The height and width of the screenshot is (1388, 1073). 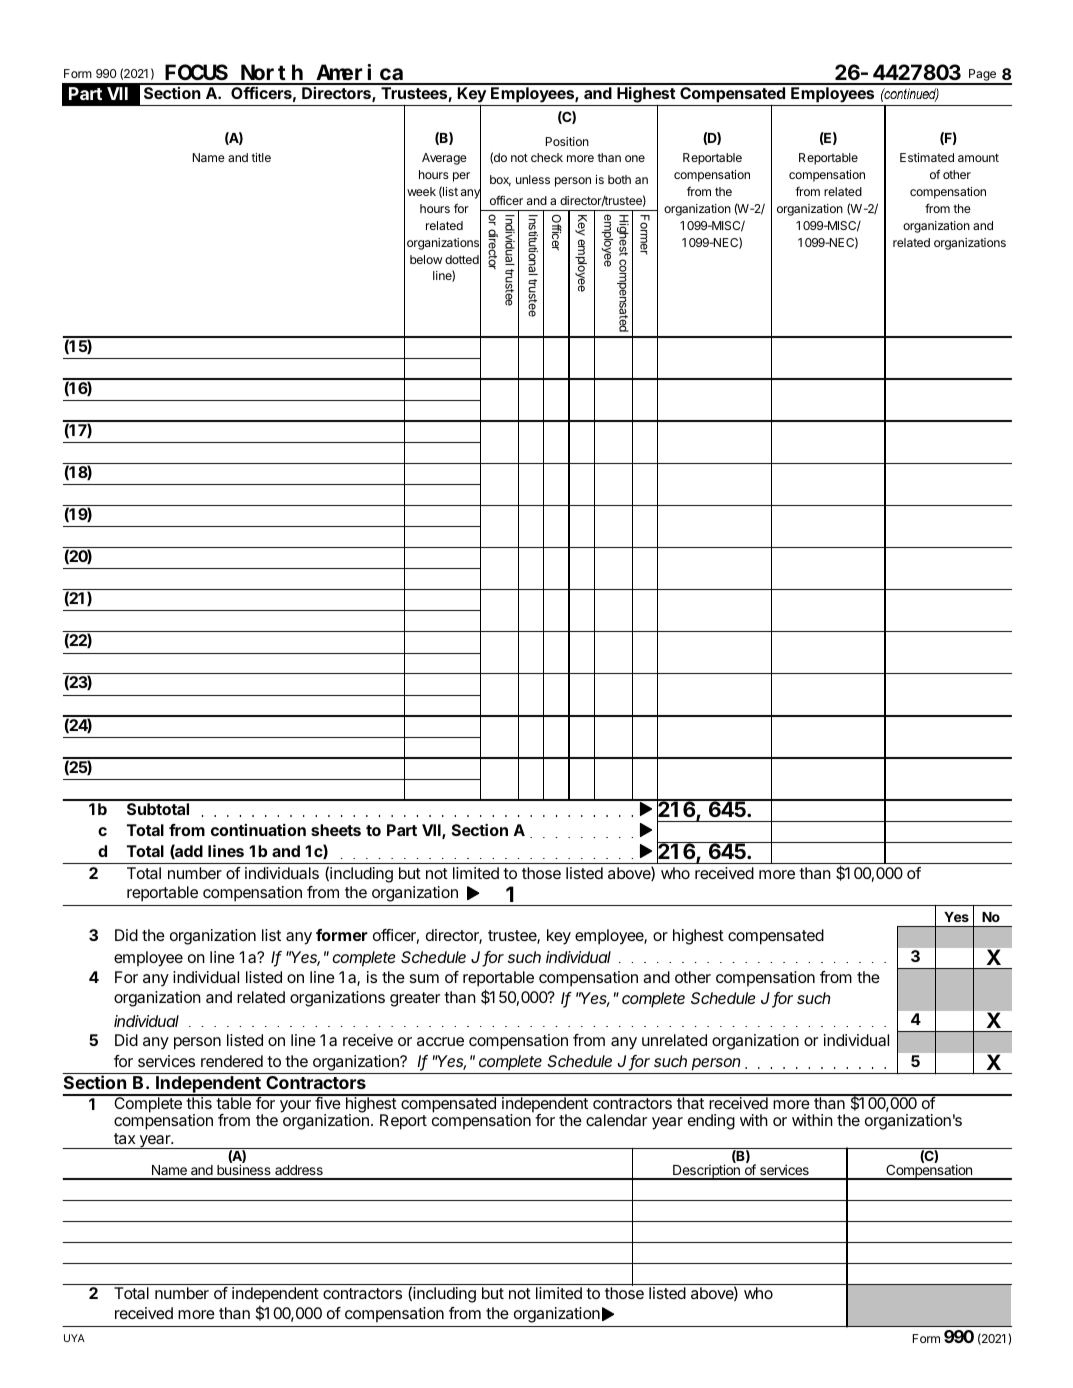 What do you see at coordinates (706, 1172) in the screenshot?
I see `Description` at bounding box center [706, 1172].
